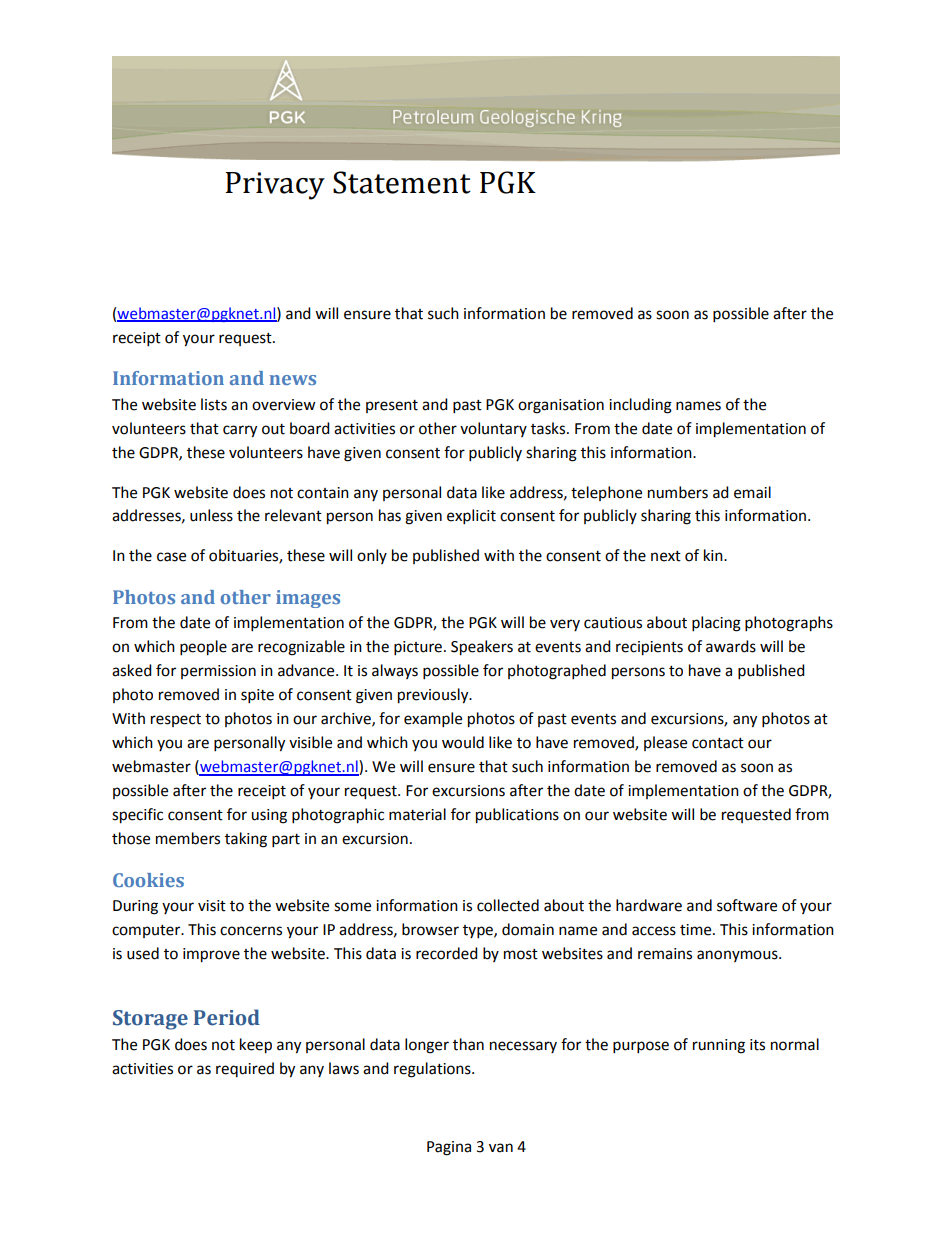  I want to click on including, so click(640, 406).
